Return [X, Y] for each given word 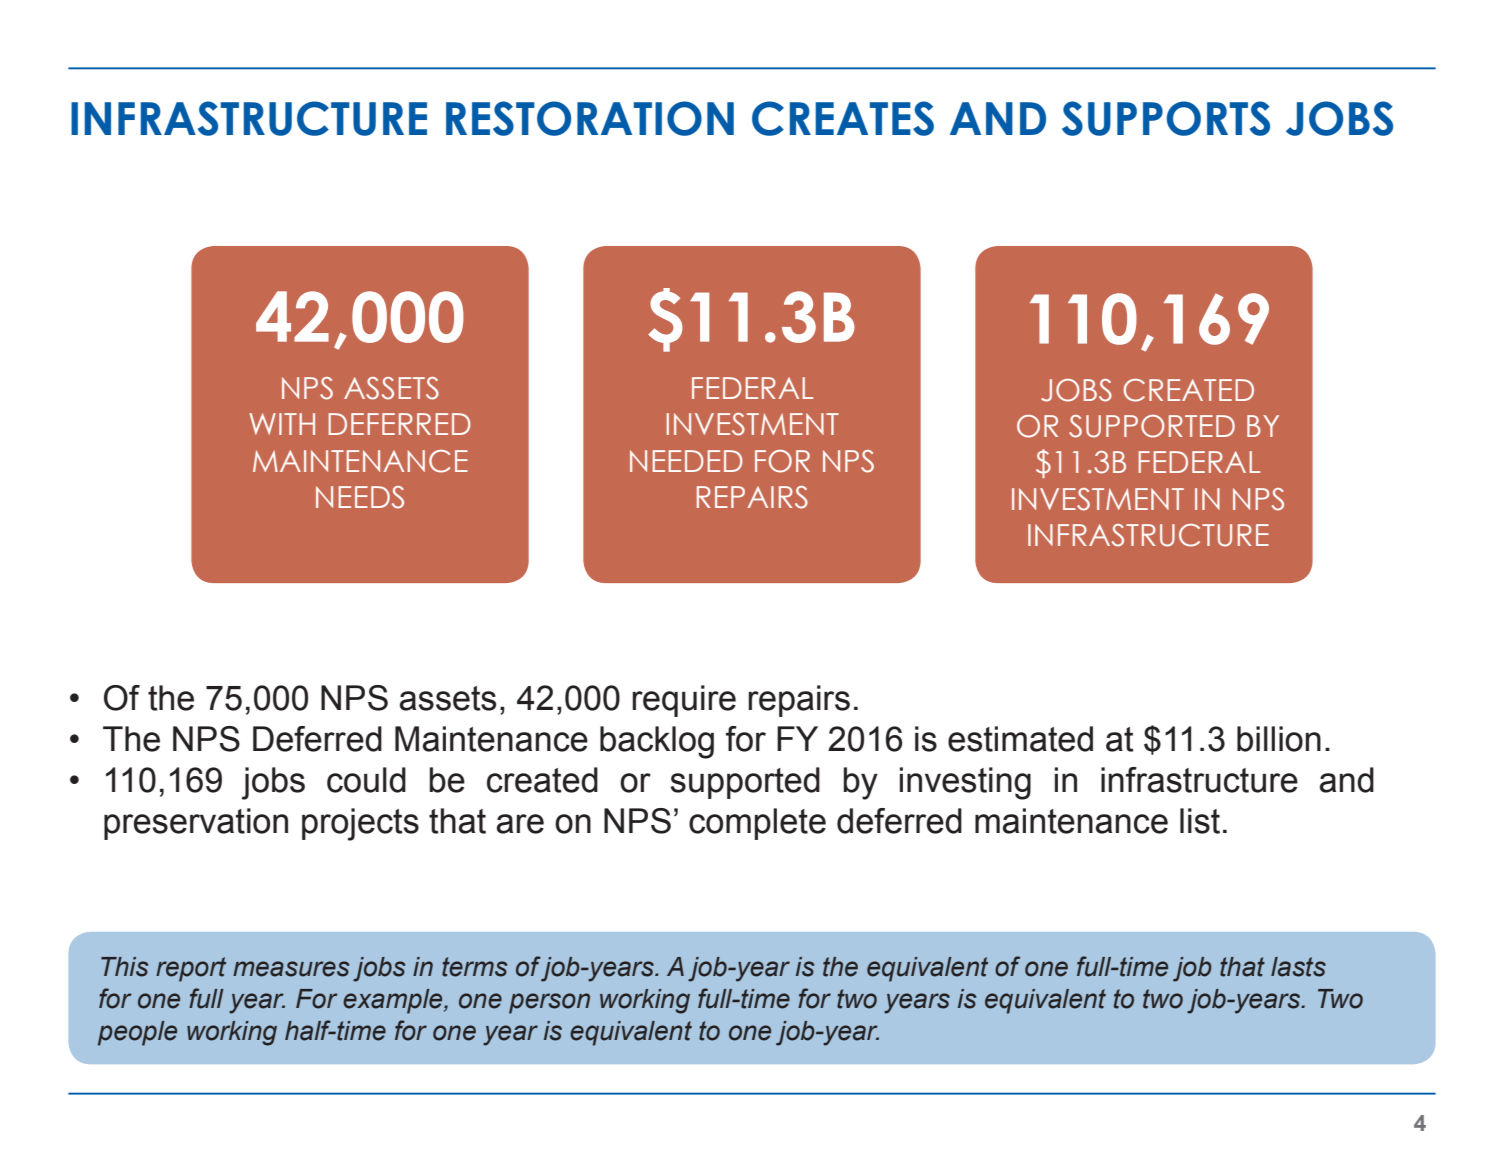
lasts [1298, 967]
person [549, 1003]
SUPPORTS [1166, 118]
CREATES [843, 118]
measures [291, 969]
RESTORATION [590, 118]
